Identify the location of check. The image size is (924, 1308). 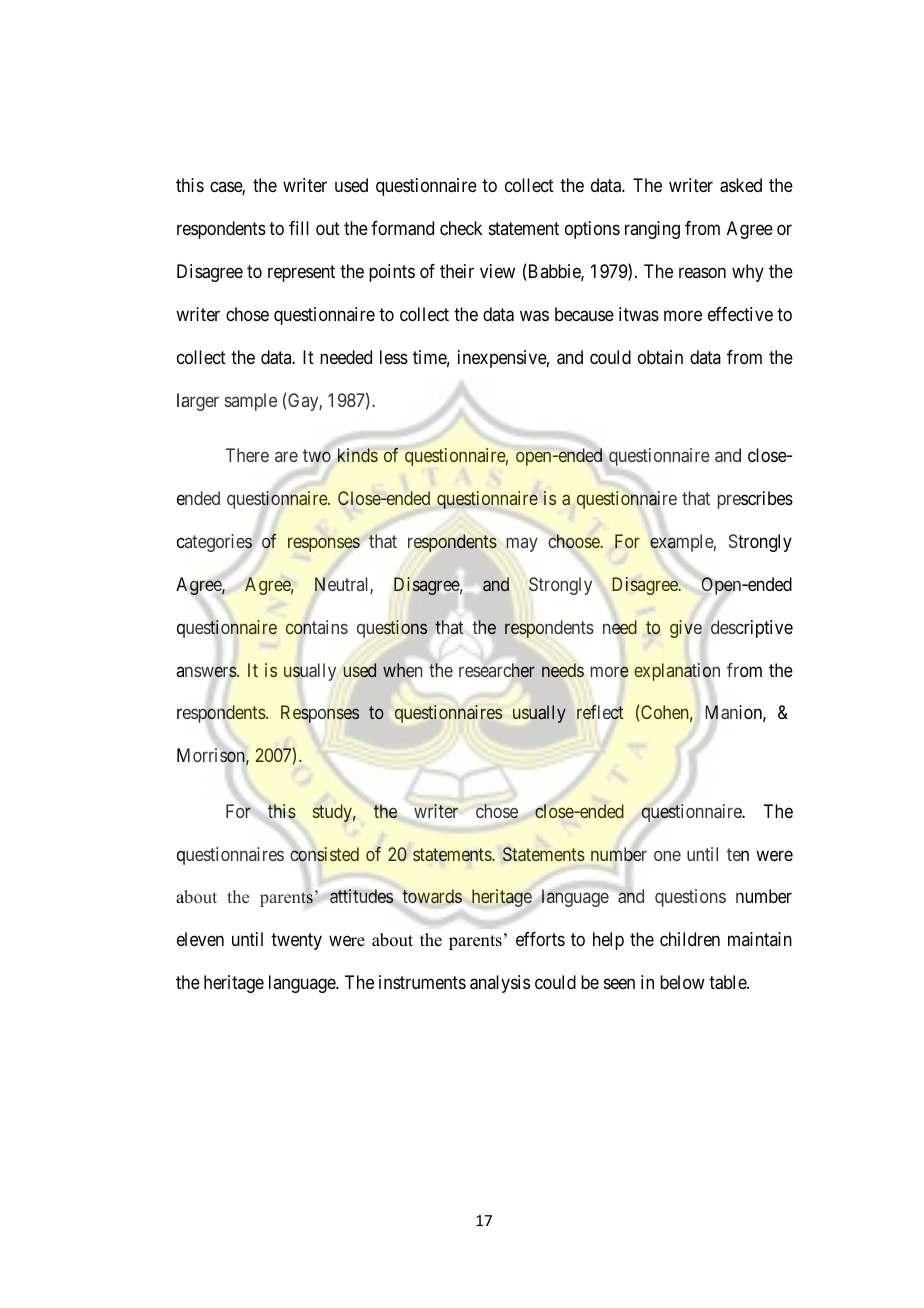
(461, 228).
